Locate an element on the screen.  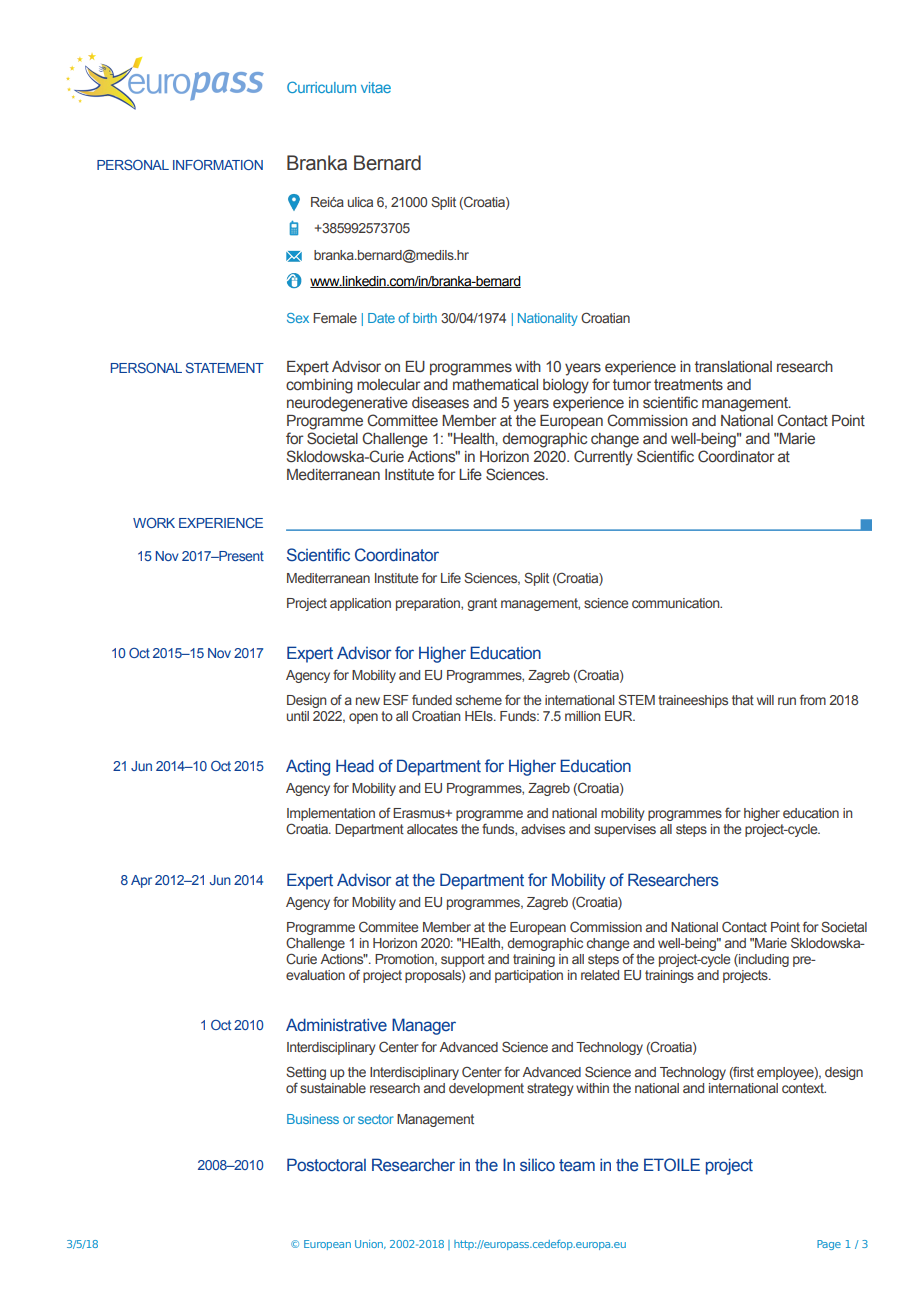
Business is located at coordinates (313, 1119).
